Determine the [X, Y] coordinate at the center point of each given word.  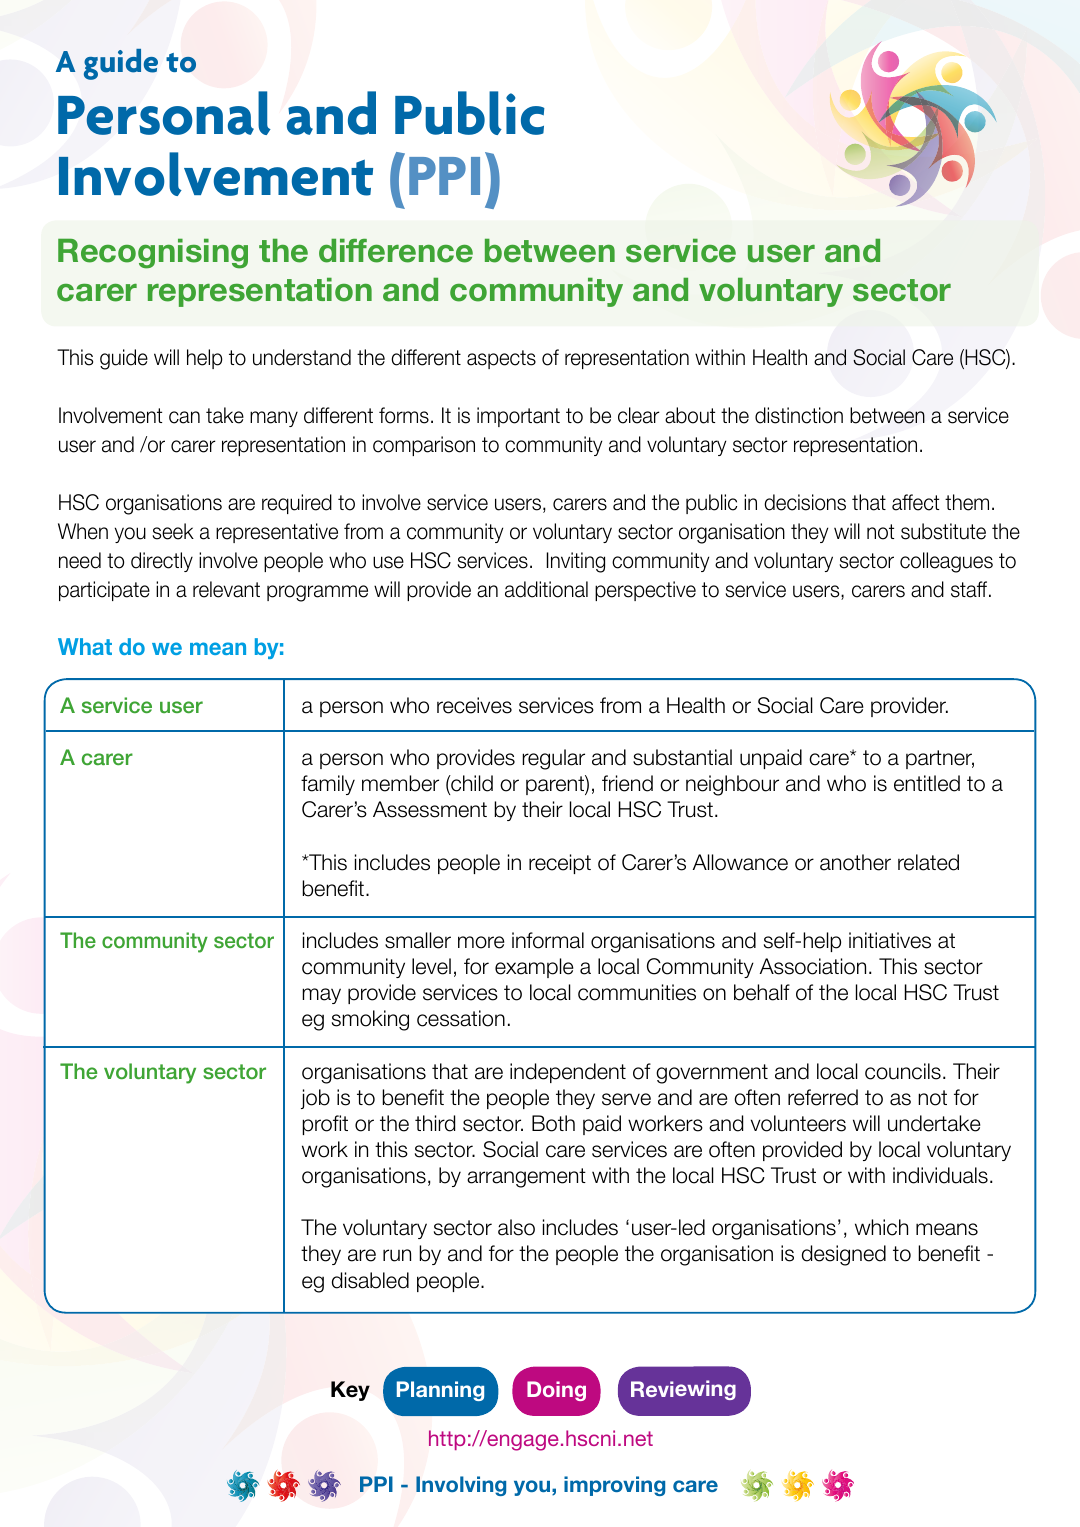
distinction [799, 415]
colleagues [946, 562]
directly [162, 562]
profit [325, 1125]
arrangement [526, 1178]
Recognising [153, 254]
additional [546, 589]
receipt [560, 864]
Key [350, 1391]
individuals [940, 1175]
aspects [501, 359]
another [855, 862]
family [328, 785]
